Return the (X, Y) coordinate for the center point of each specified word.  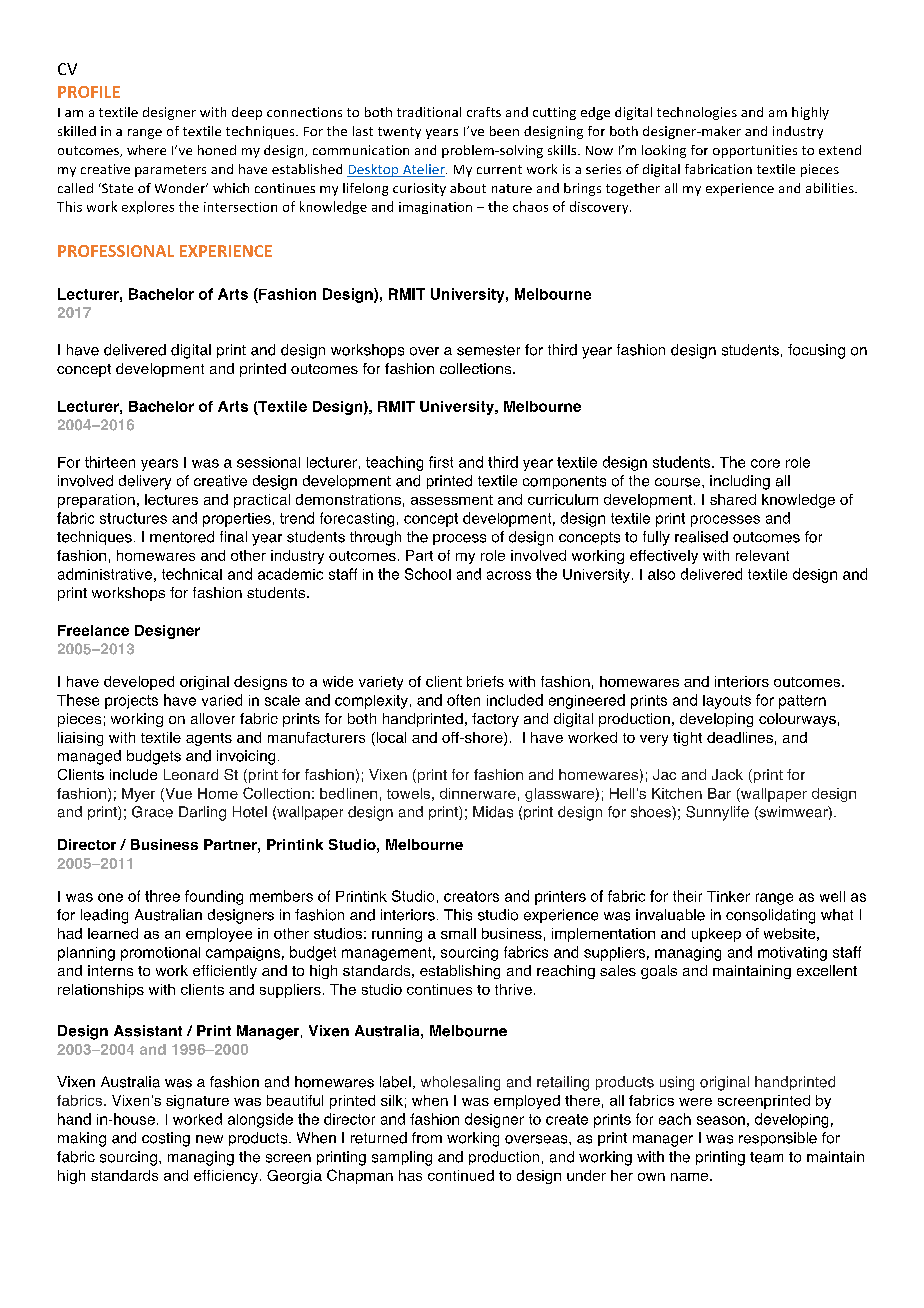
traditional (429, 112)
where (146, 150)
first (441, 462)
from (427, 1138)
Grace (152, 812)
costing (166, 1139)
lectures (171, 499)
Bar (719, 793)
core (765, 463)
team (766, 1157)
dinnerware (478, 793)
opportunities (755, 151)
